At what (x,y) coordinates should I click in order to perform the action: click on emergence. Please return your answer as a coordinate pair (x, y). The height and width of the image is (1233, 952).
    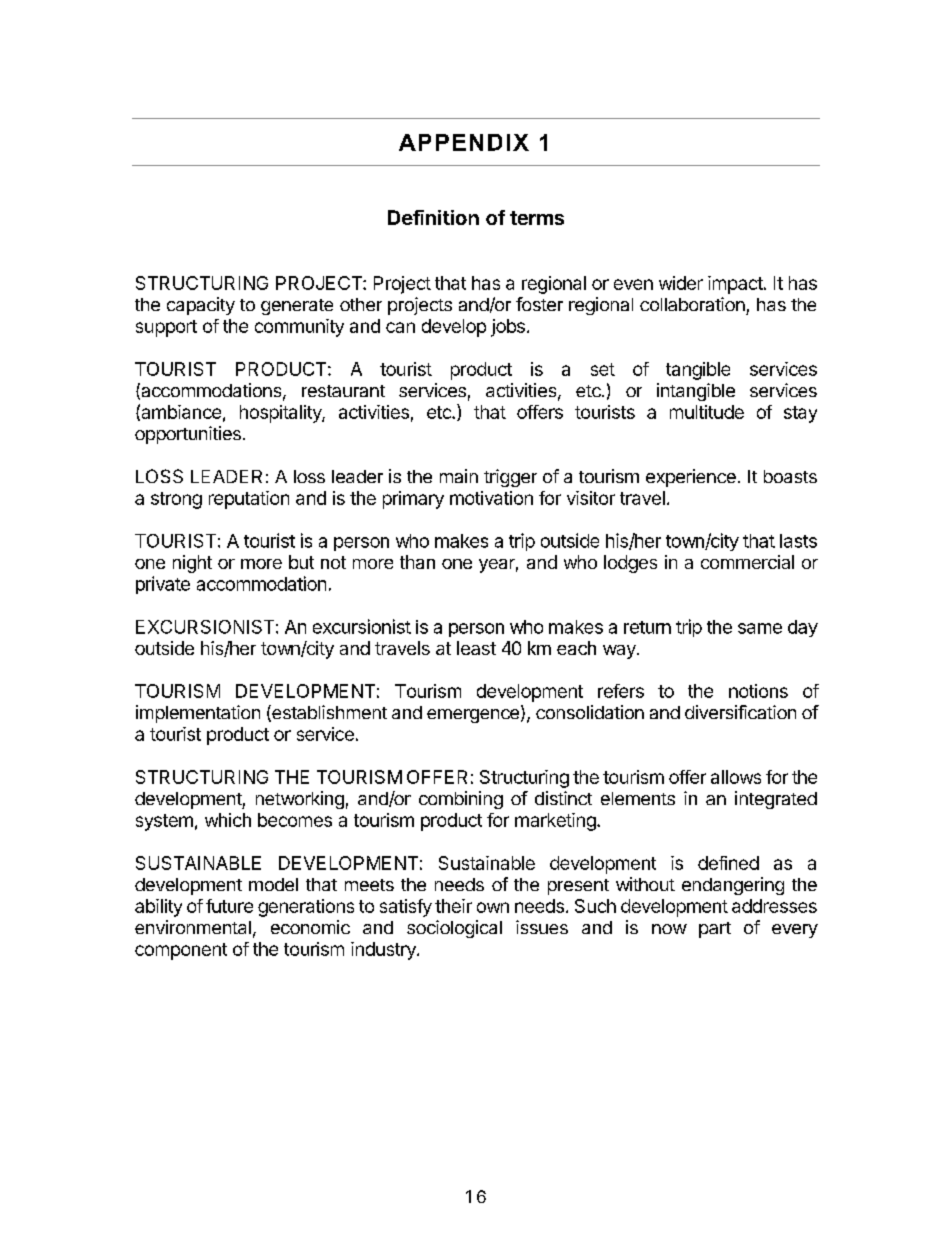
    Looking at the image, I should click on (473, 716).
